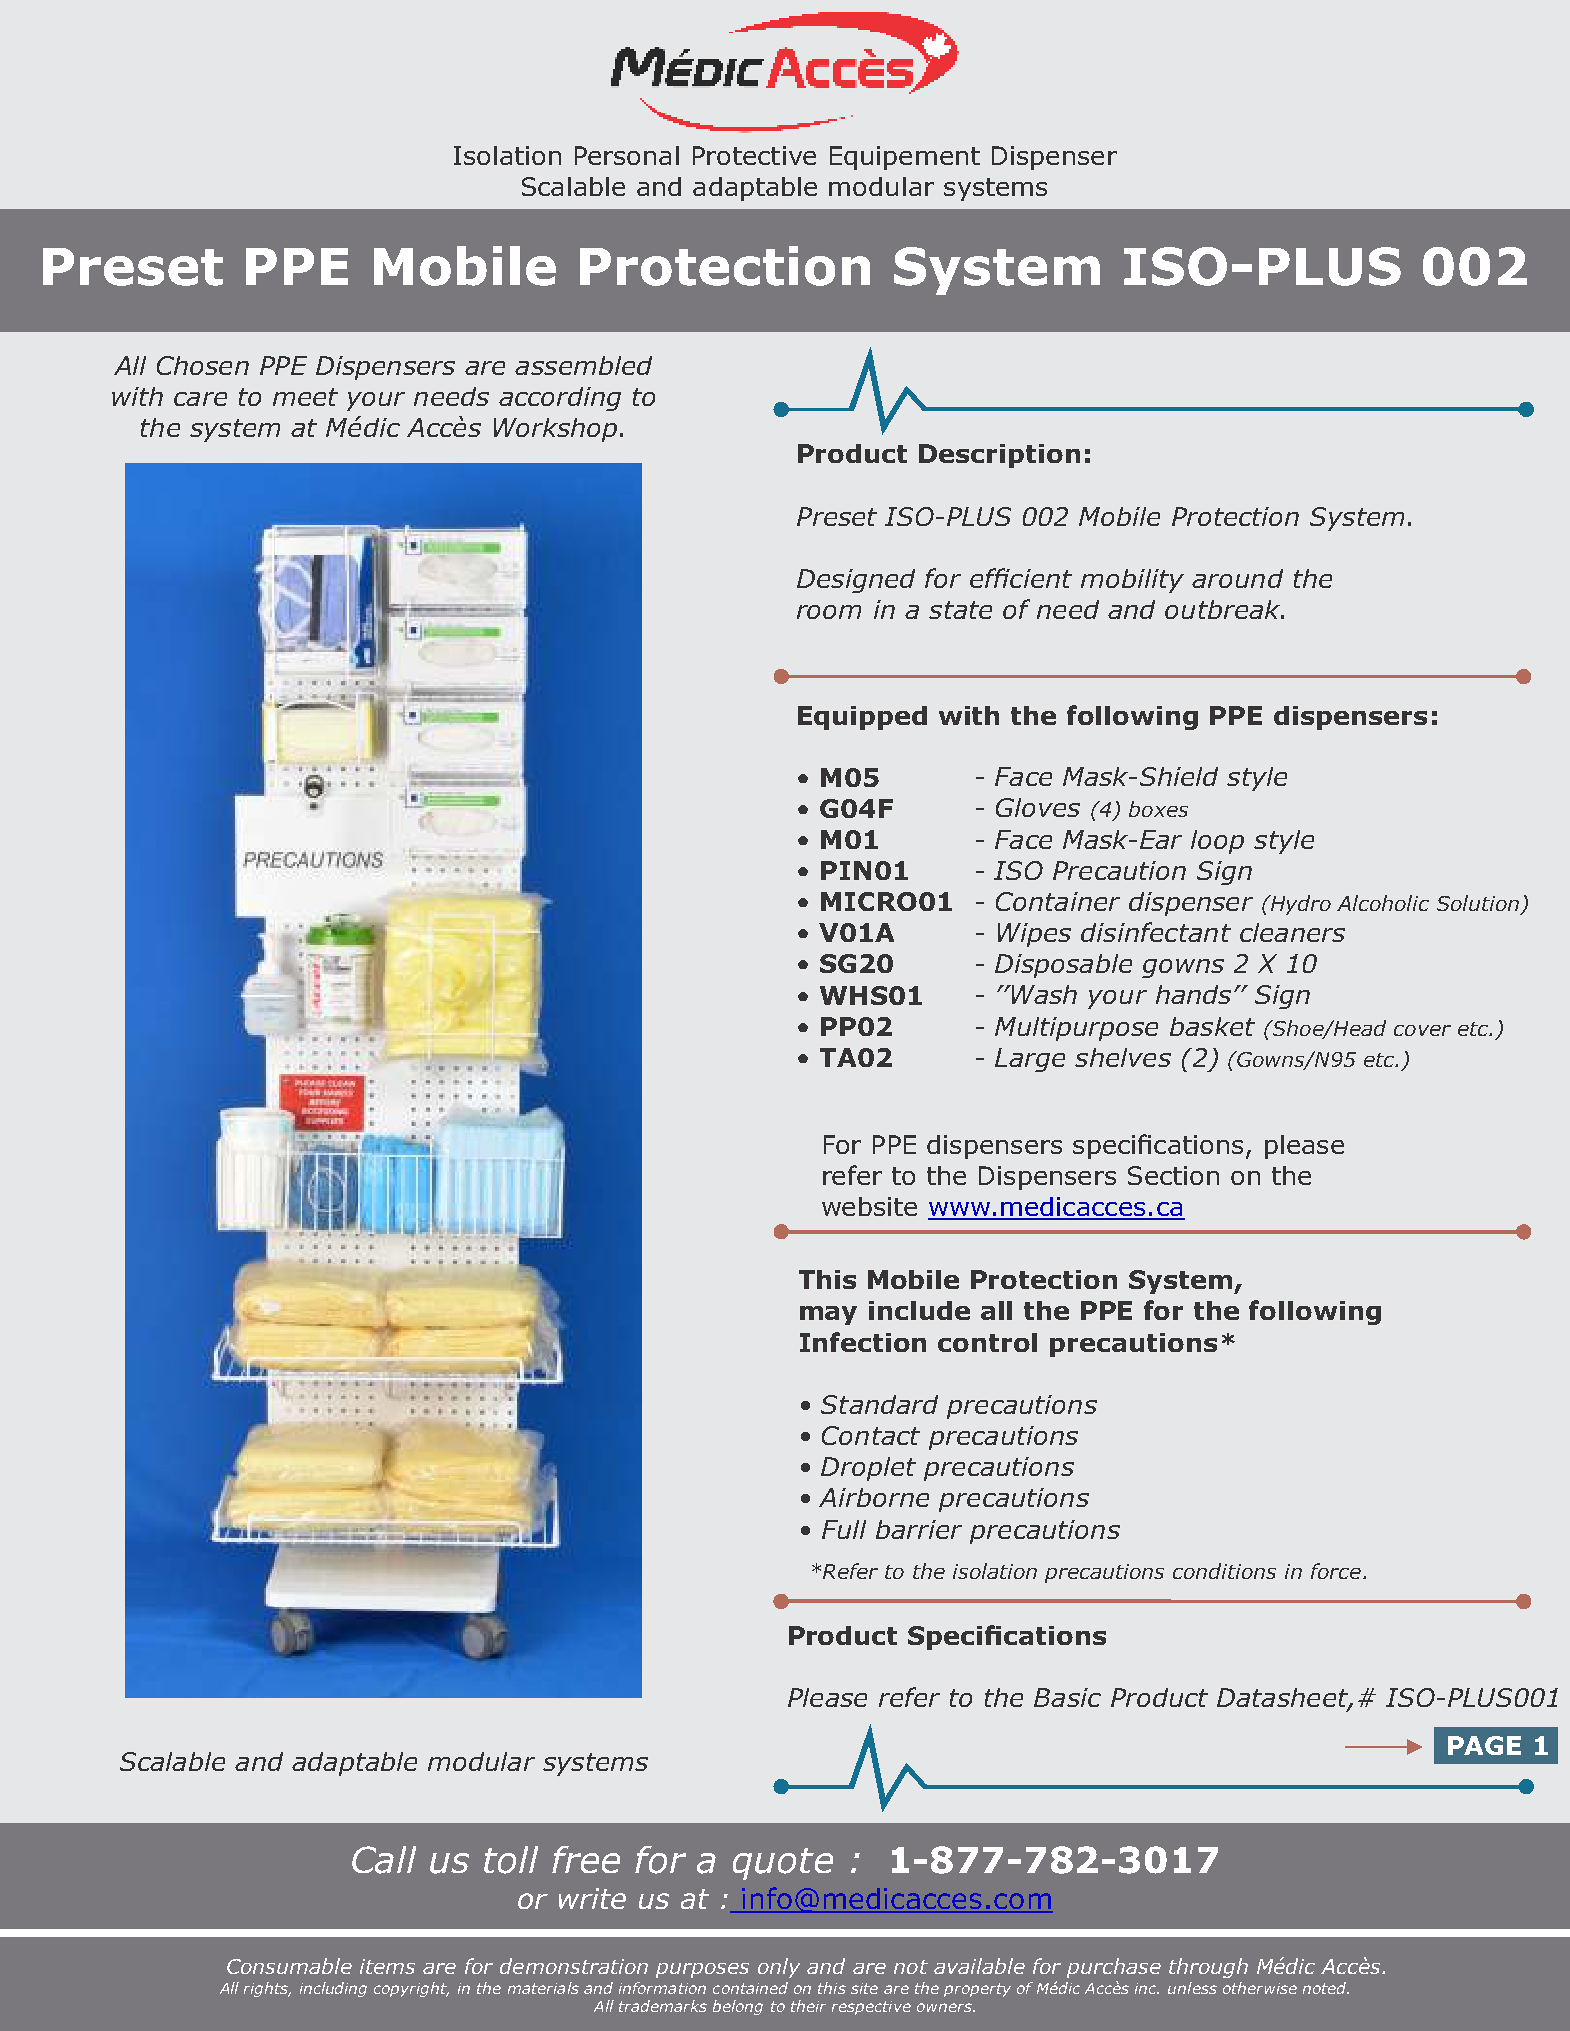  Describe the element at coordinates (1034, 935) in the document. I see `Wipes` at that location.
